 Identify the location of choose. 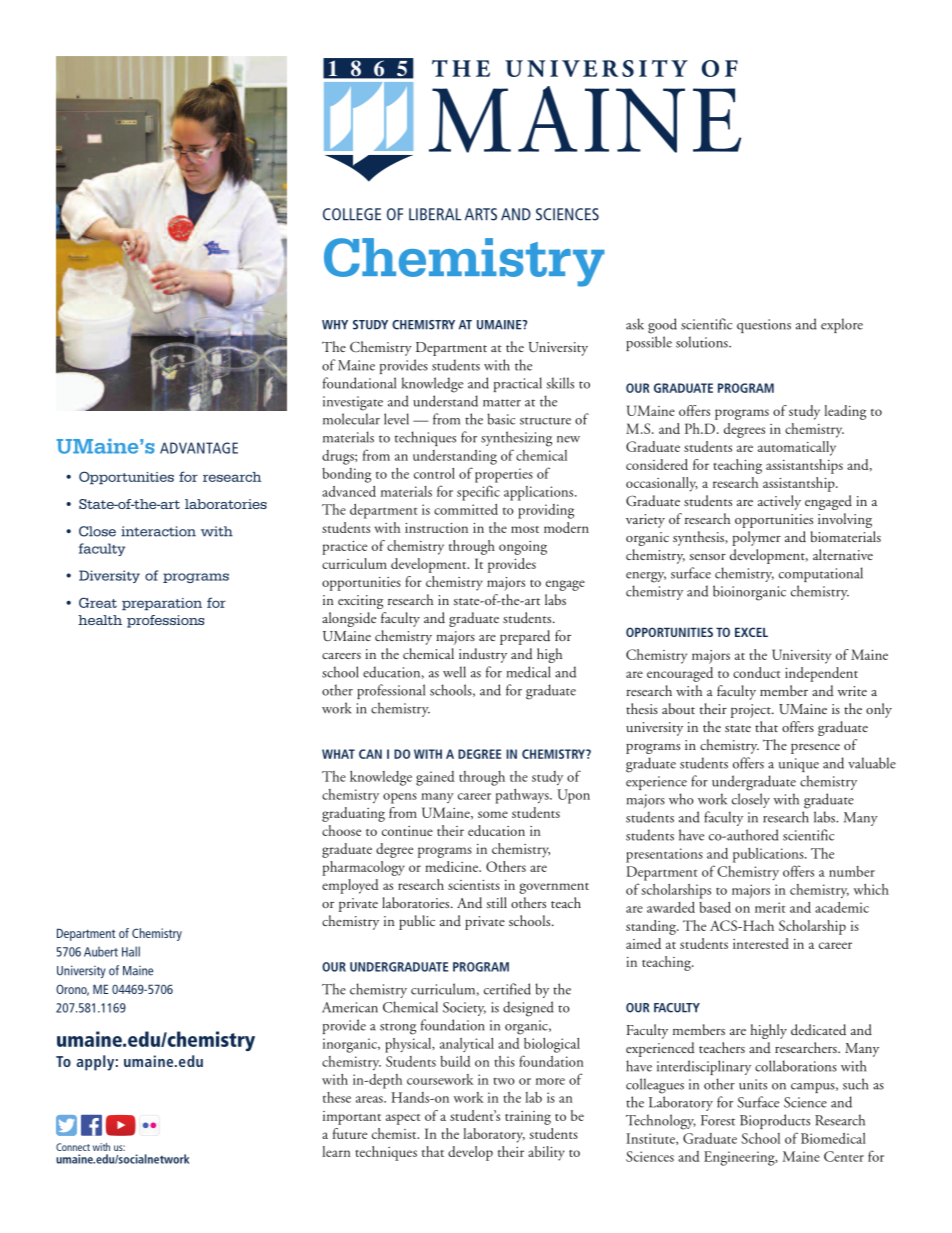
(341, 830).
